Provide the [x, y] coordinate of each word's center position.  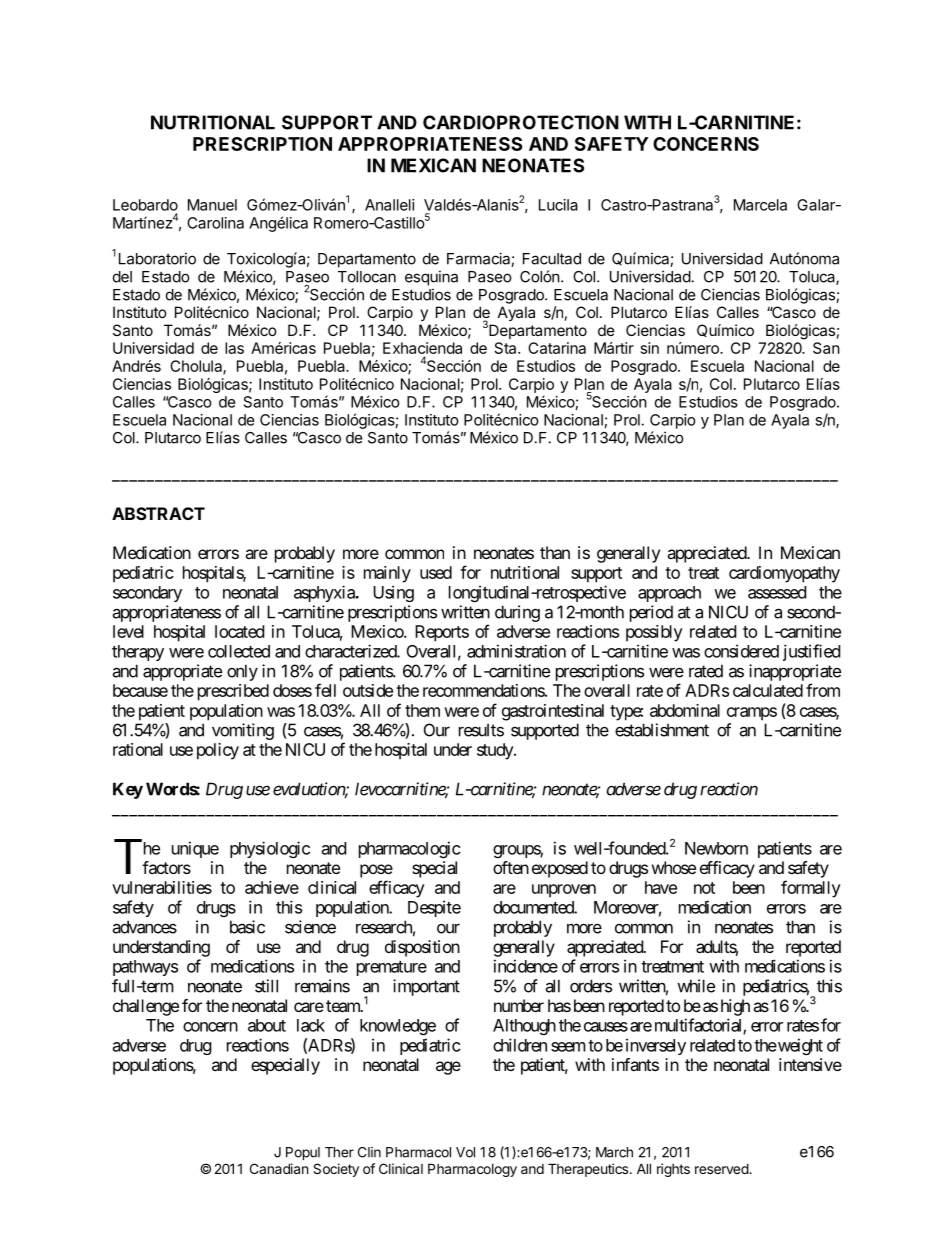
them [422, 710]
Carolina [215, 223]
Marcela [760, 205]
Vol [465, 1152]
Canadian [279, 1168]
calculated [768, 690]
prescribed [233, 692]
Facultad [552, 259]
